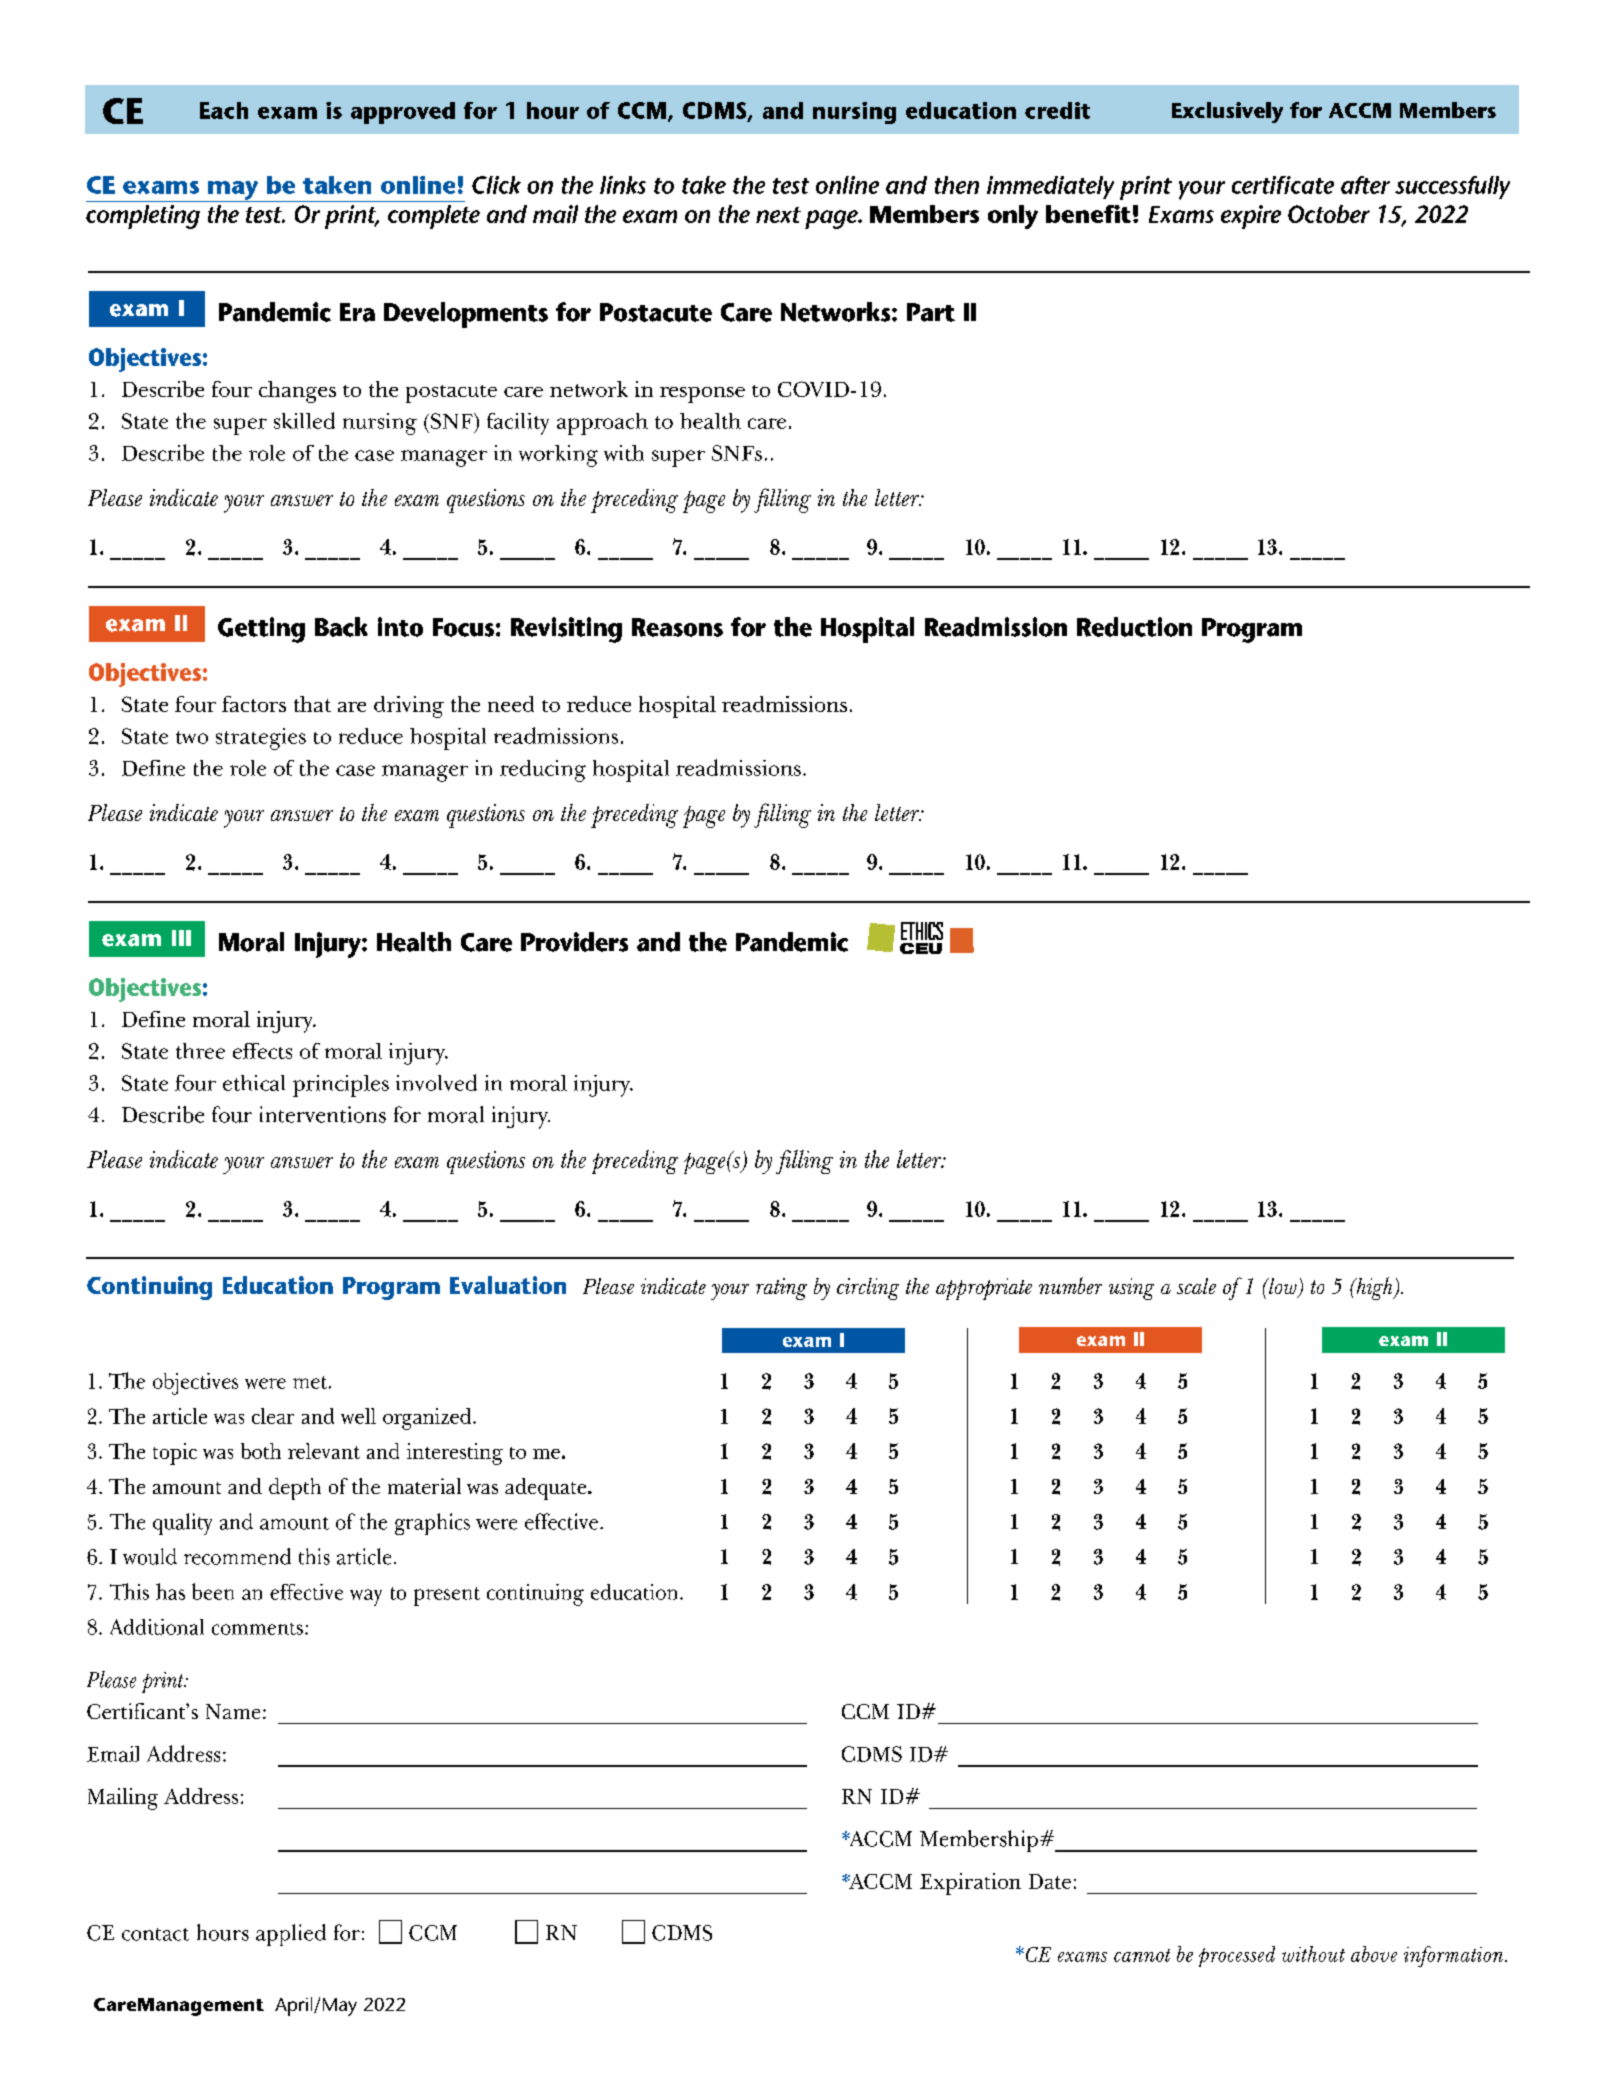 The image size is (1606, 2092). Describe the element at coordinates (310, 1382) in the document. I see `met` at that location.
